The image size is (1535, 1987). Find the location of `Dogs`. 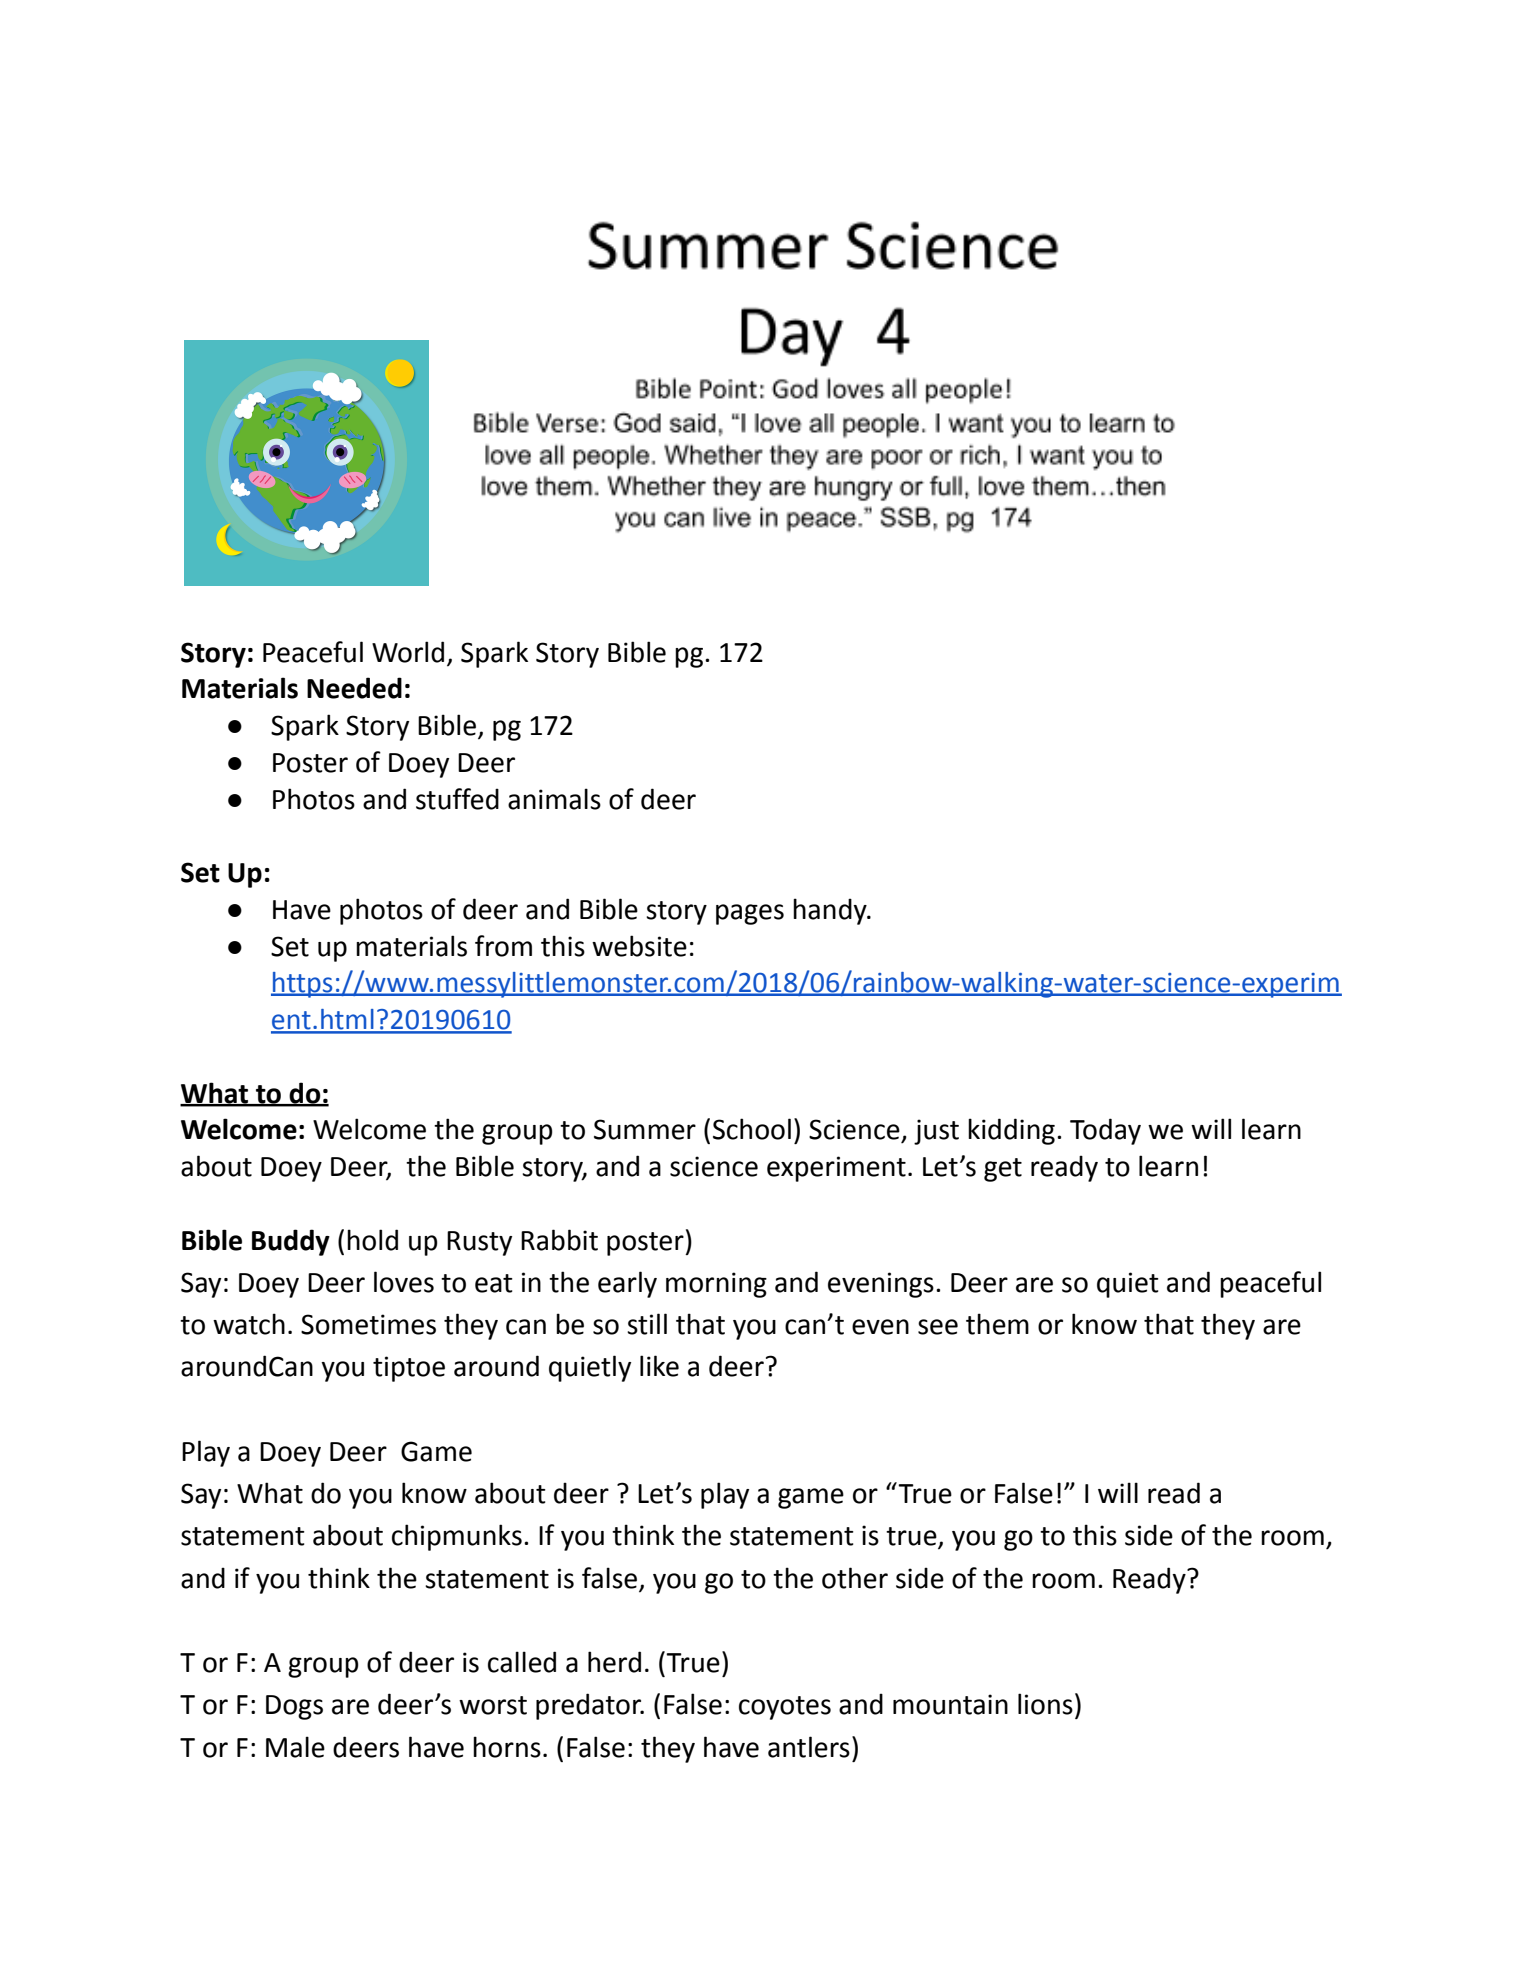

Dogs is located at coordinates (294, 1707).
